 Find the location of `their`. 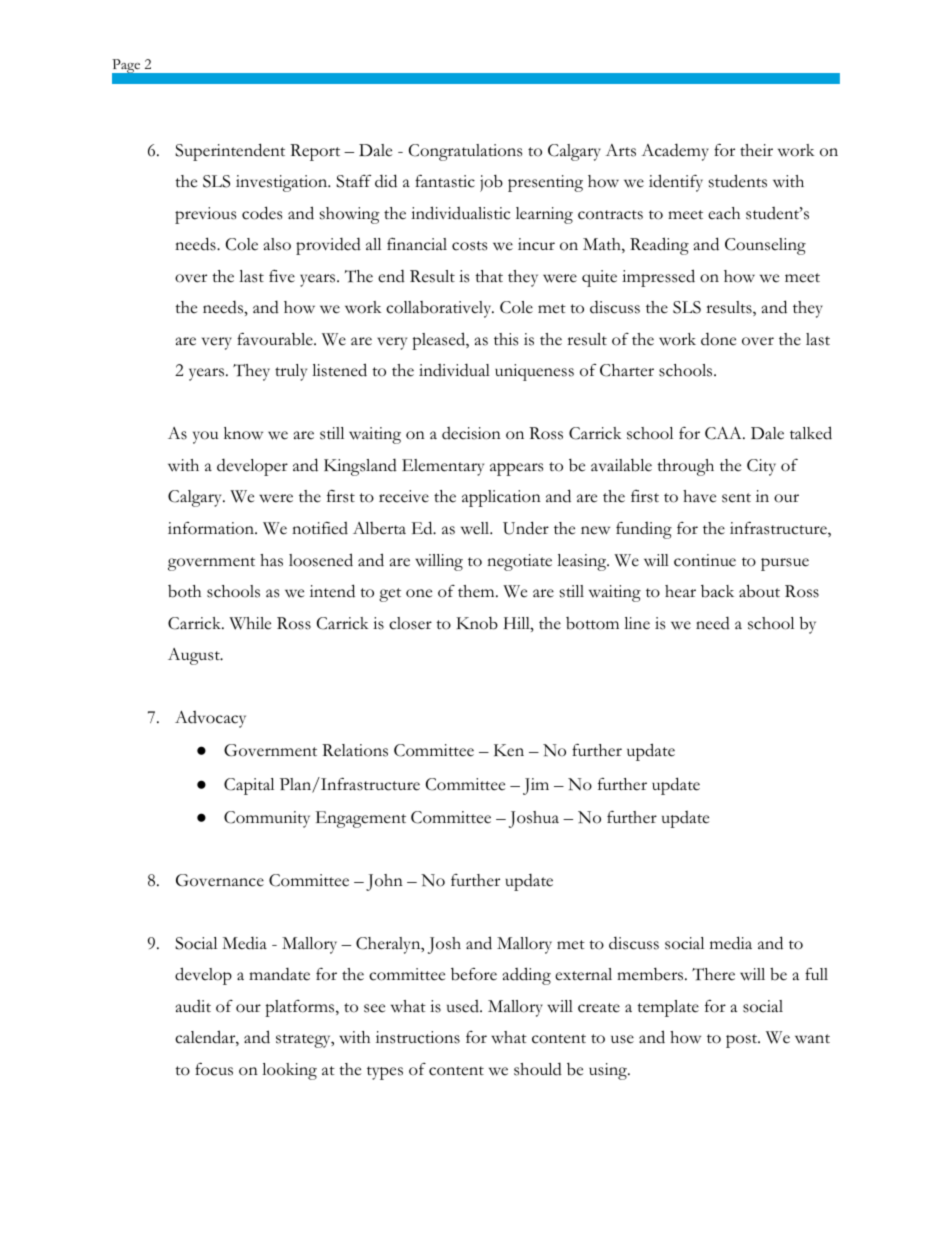

their is located at coordinates (756, 150).
